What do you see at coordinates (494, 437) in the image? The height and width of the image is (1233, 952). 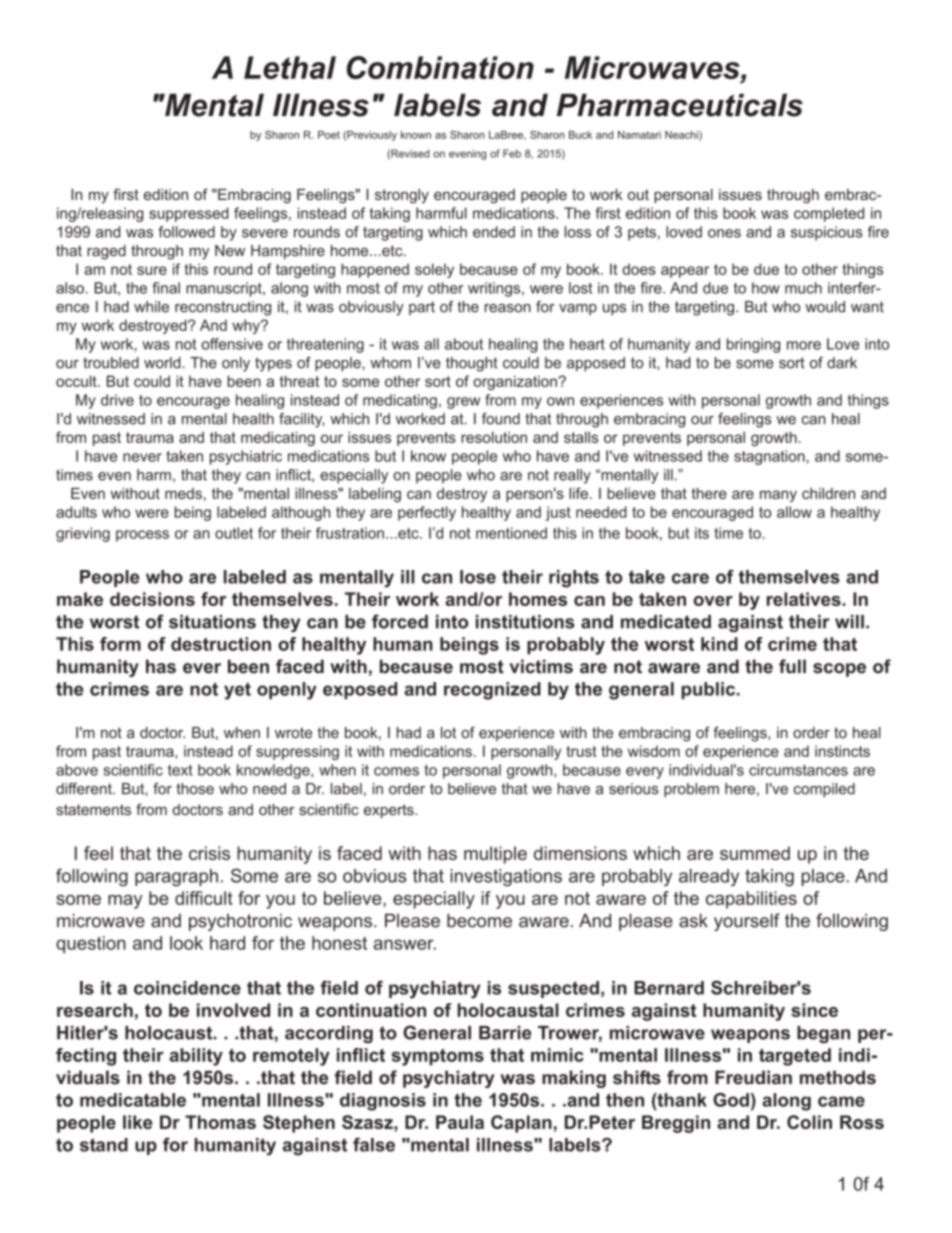 I see `resolution` at bounding box center [494, 437].
